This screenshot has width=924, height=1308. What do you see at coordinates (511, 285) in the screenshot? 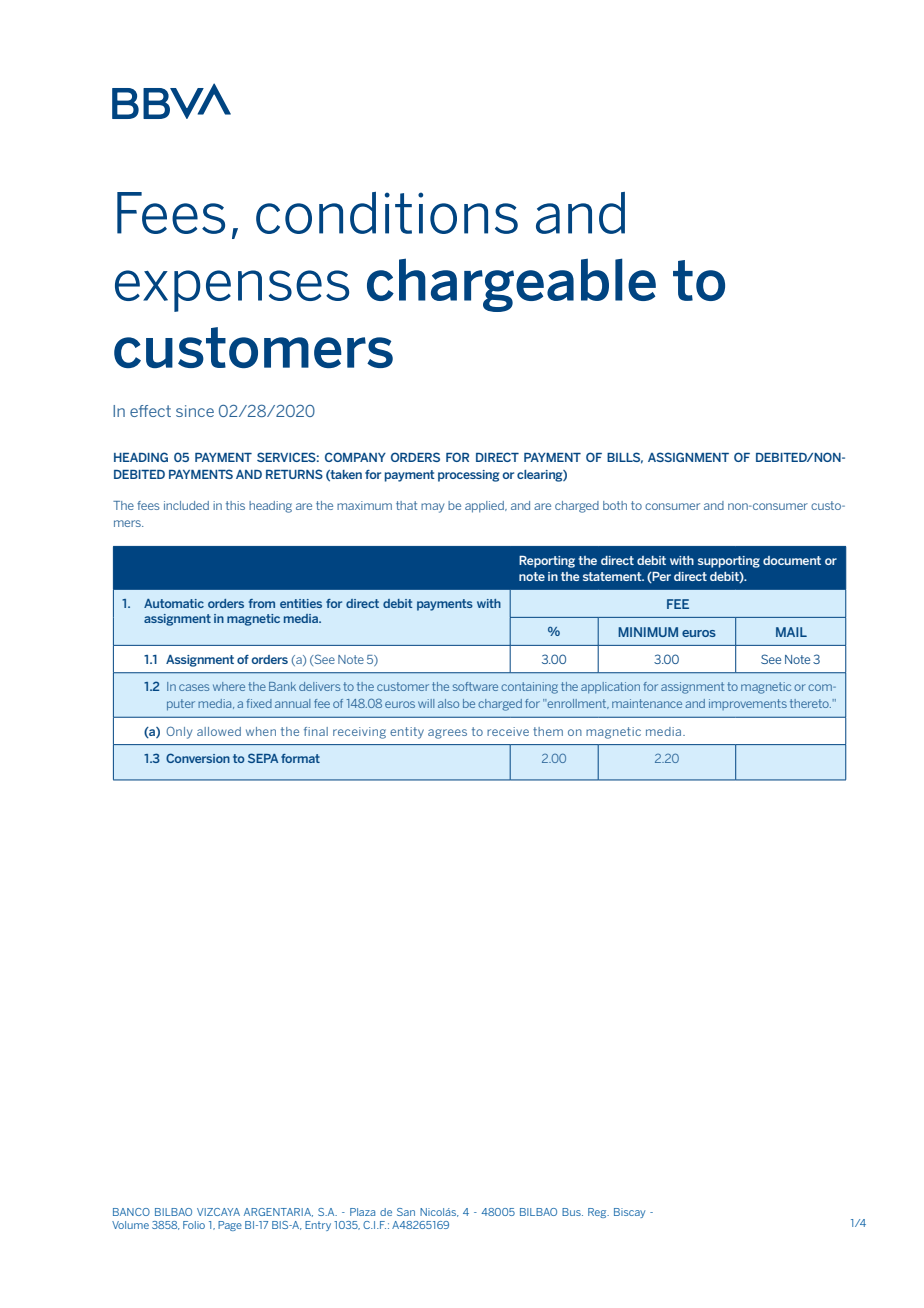
I see `chargeable` at bounding box center [511, 285].
